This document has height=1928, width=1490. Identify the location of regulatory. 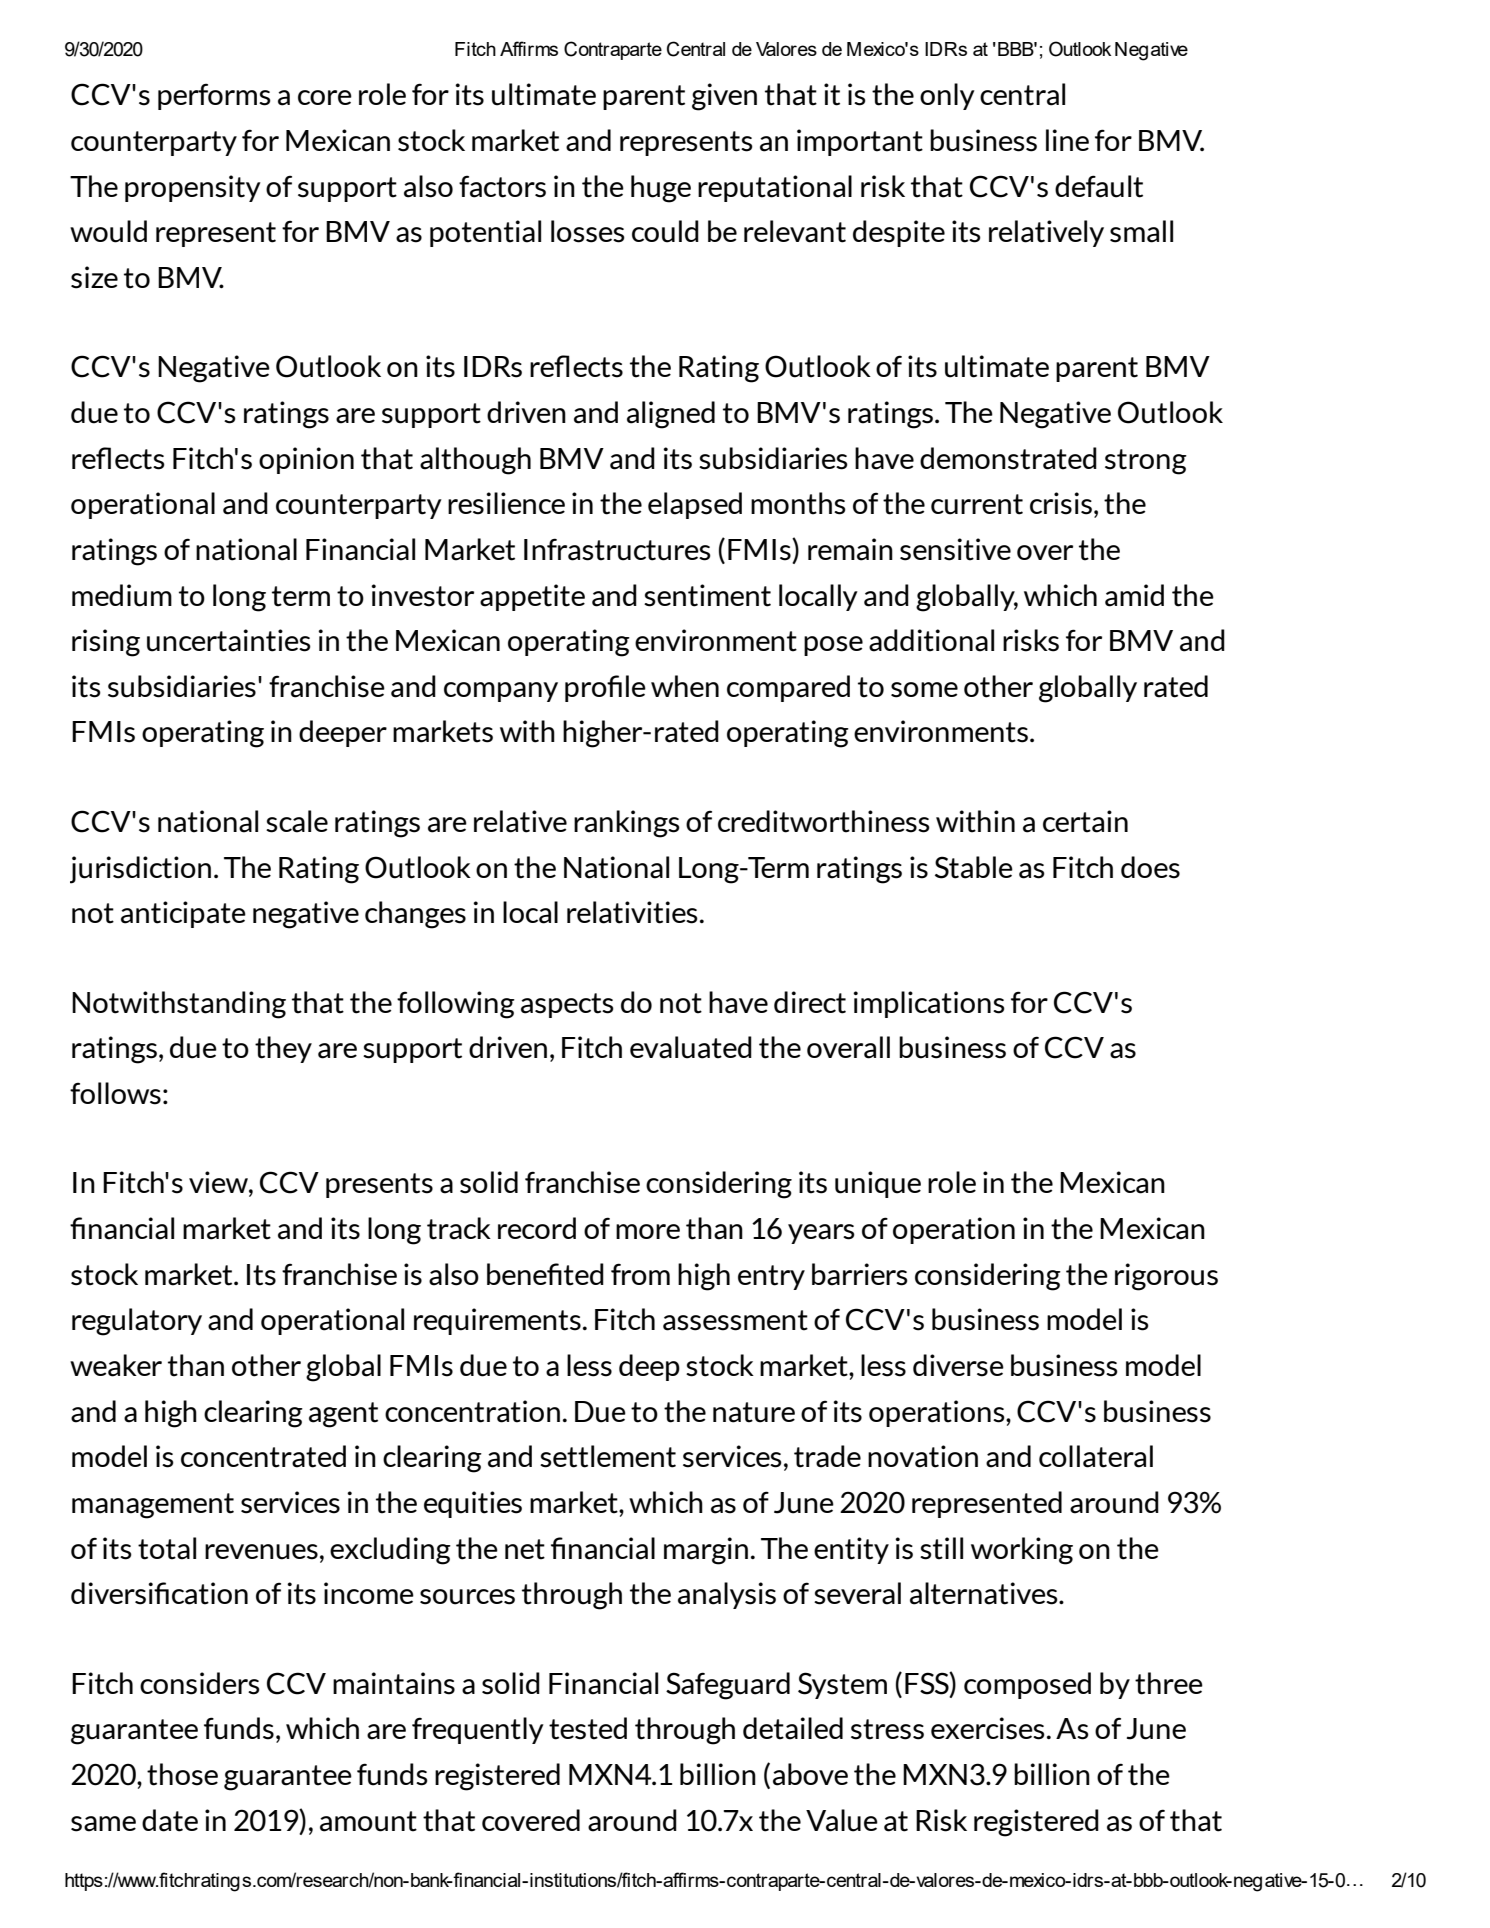
(137, 1322).
